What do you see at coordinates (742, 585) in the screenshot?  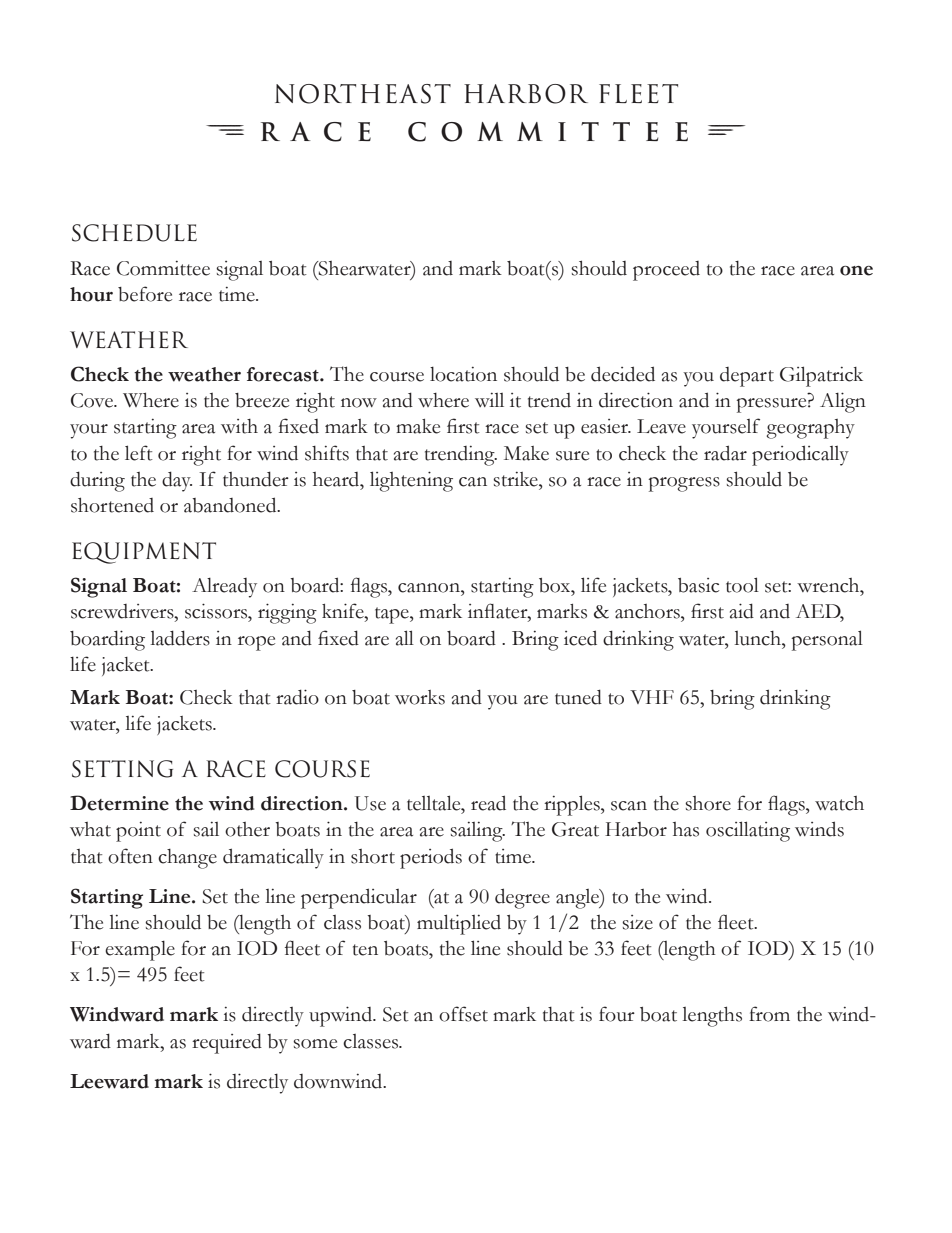 I see `tool` at bounding box center [742, 585].
